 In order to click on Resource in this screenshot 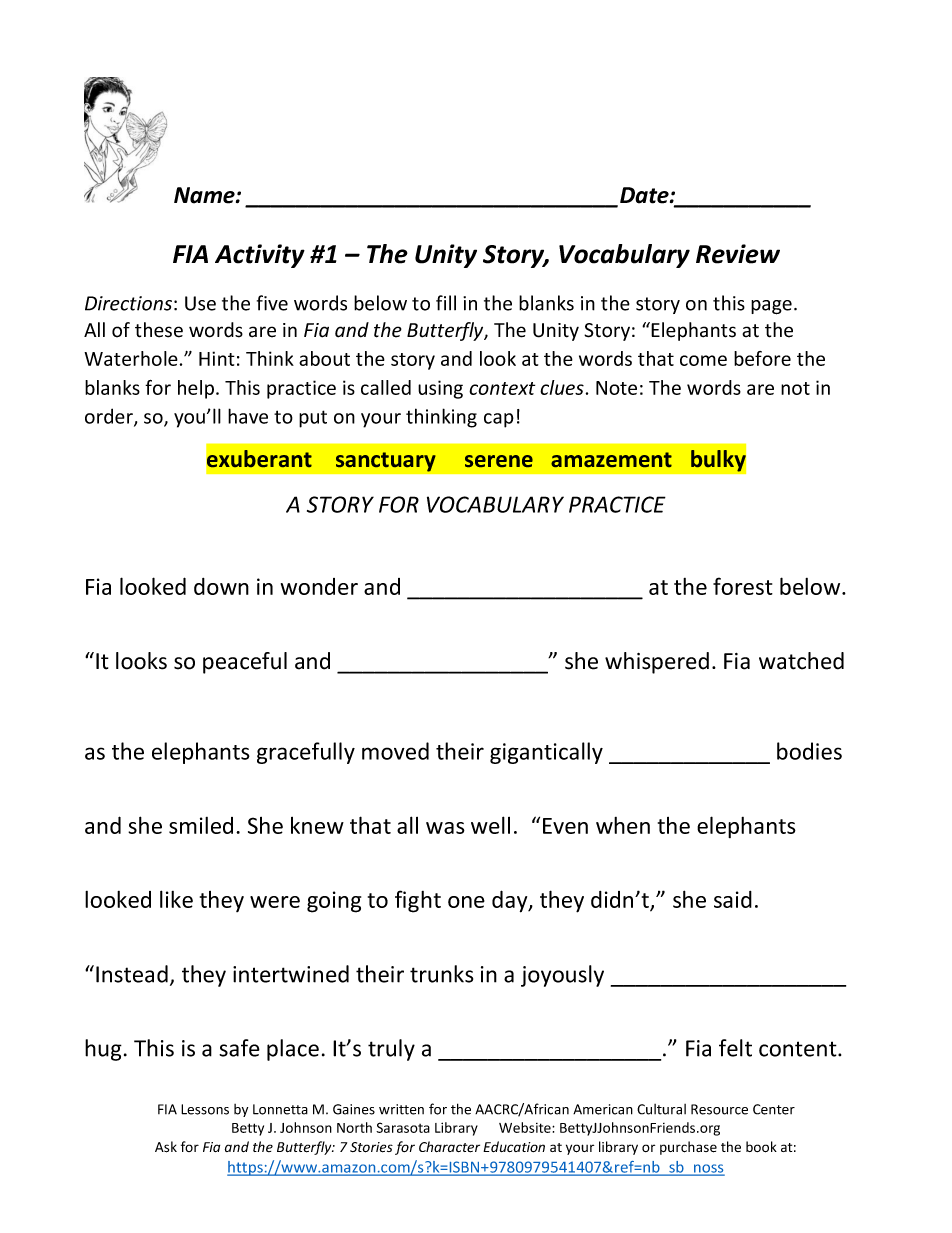, I will do `click(719, 1109)`.
